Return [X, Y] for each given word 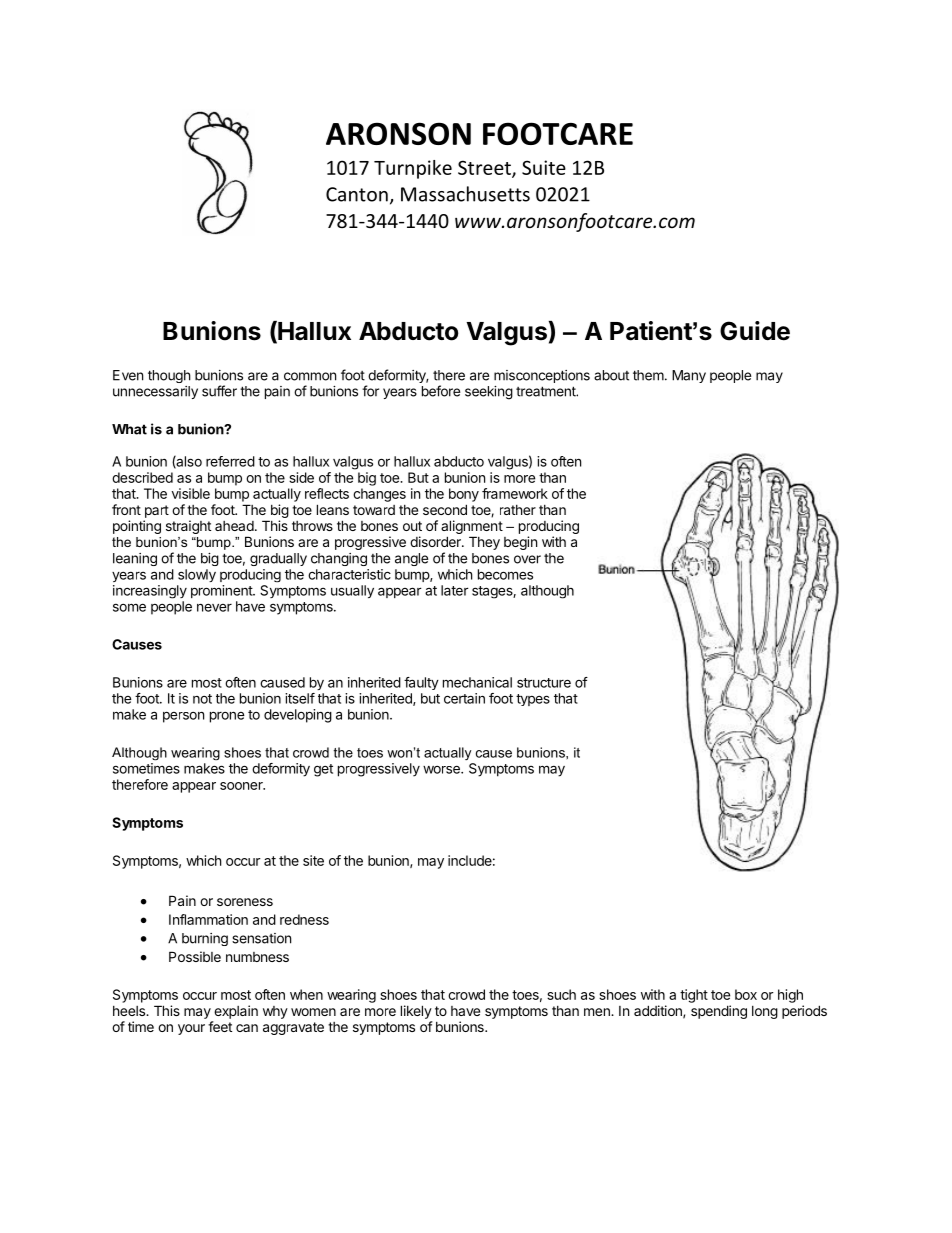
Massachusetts [465, 194]
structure [544, 683]
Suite [544, 167]
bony [464, 495]
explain [236, 1012]
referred [230, 461]
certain [464, 698]
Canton [357, 194]
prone [227, 717]
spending [719, 1012]
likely [416, 1012]
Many [689, 376]
